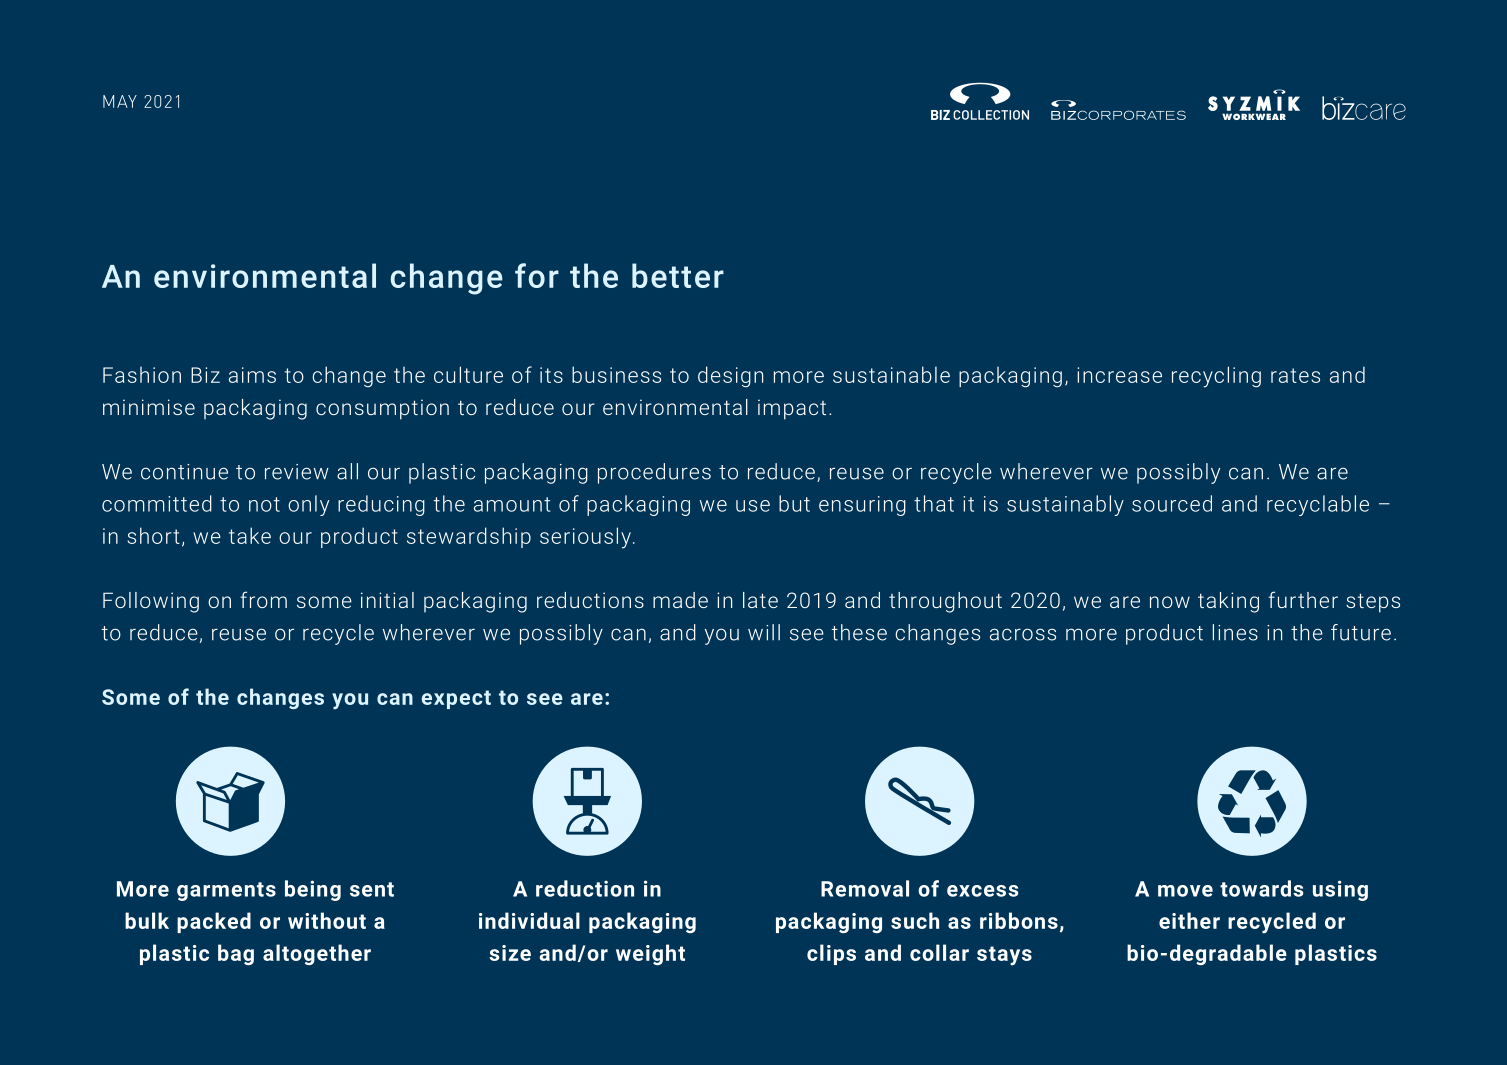 This screenshot has width=1507, height=1065. Describe the element at coordinates (1216, 377) in the screenshot. I see `recycling` at that location.
